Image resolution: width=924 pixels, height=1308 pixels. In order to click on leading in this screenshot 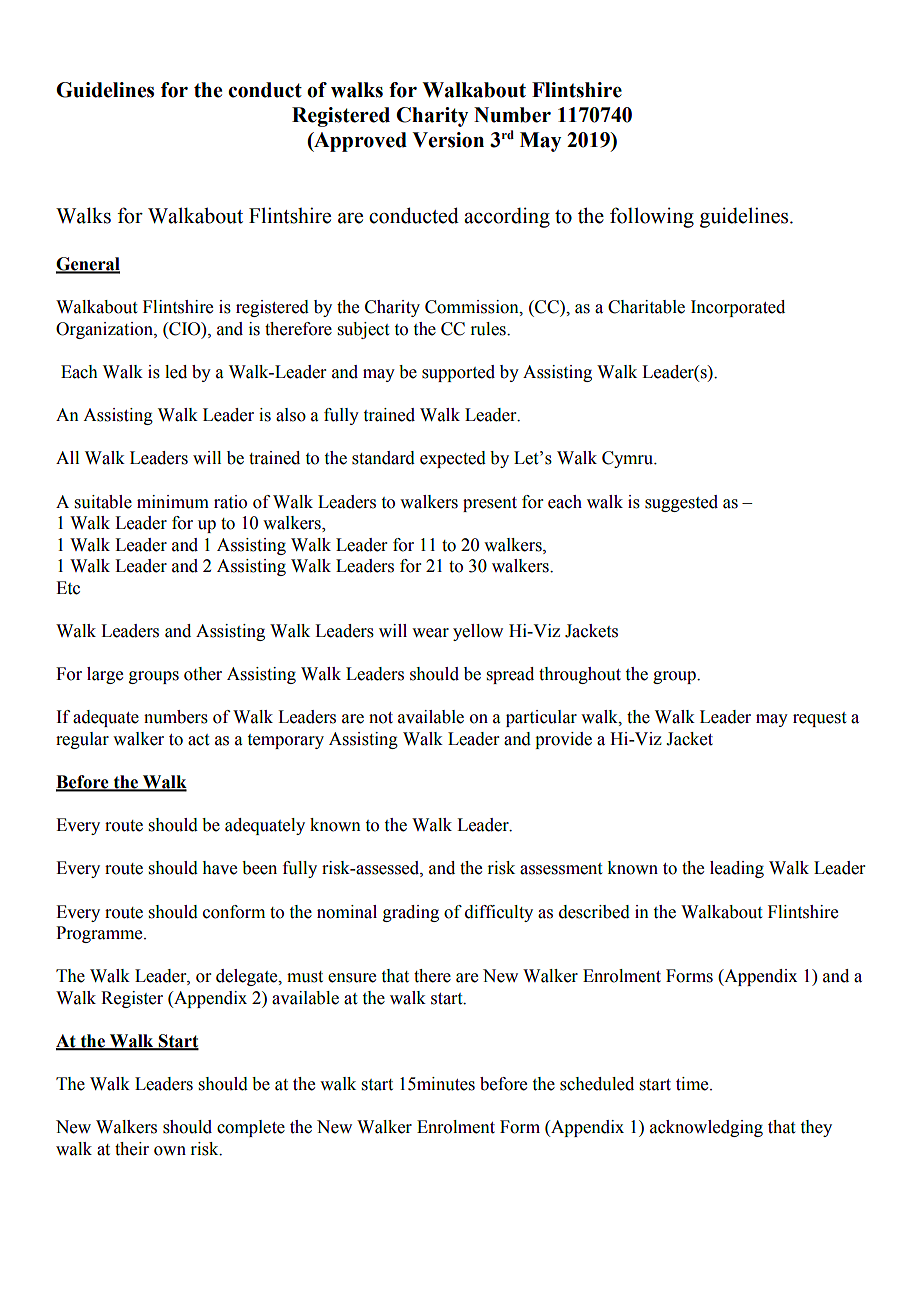, I will do `click(737, 869)`.
